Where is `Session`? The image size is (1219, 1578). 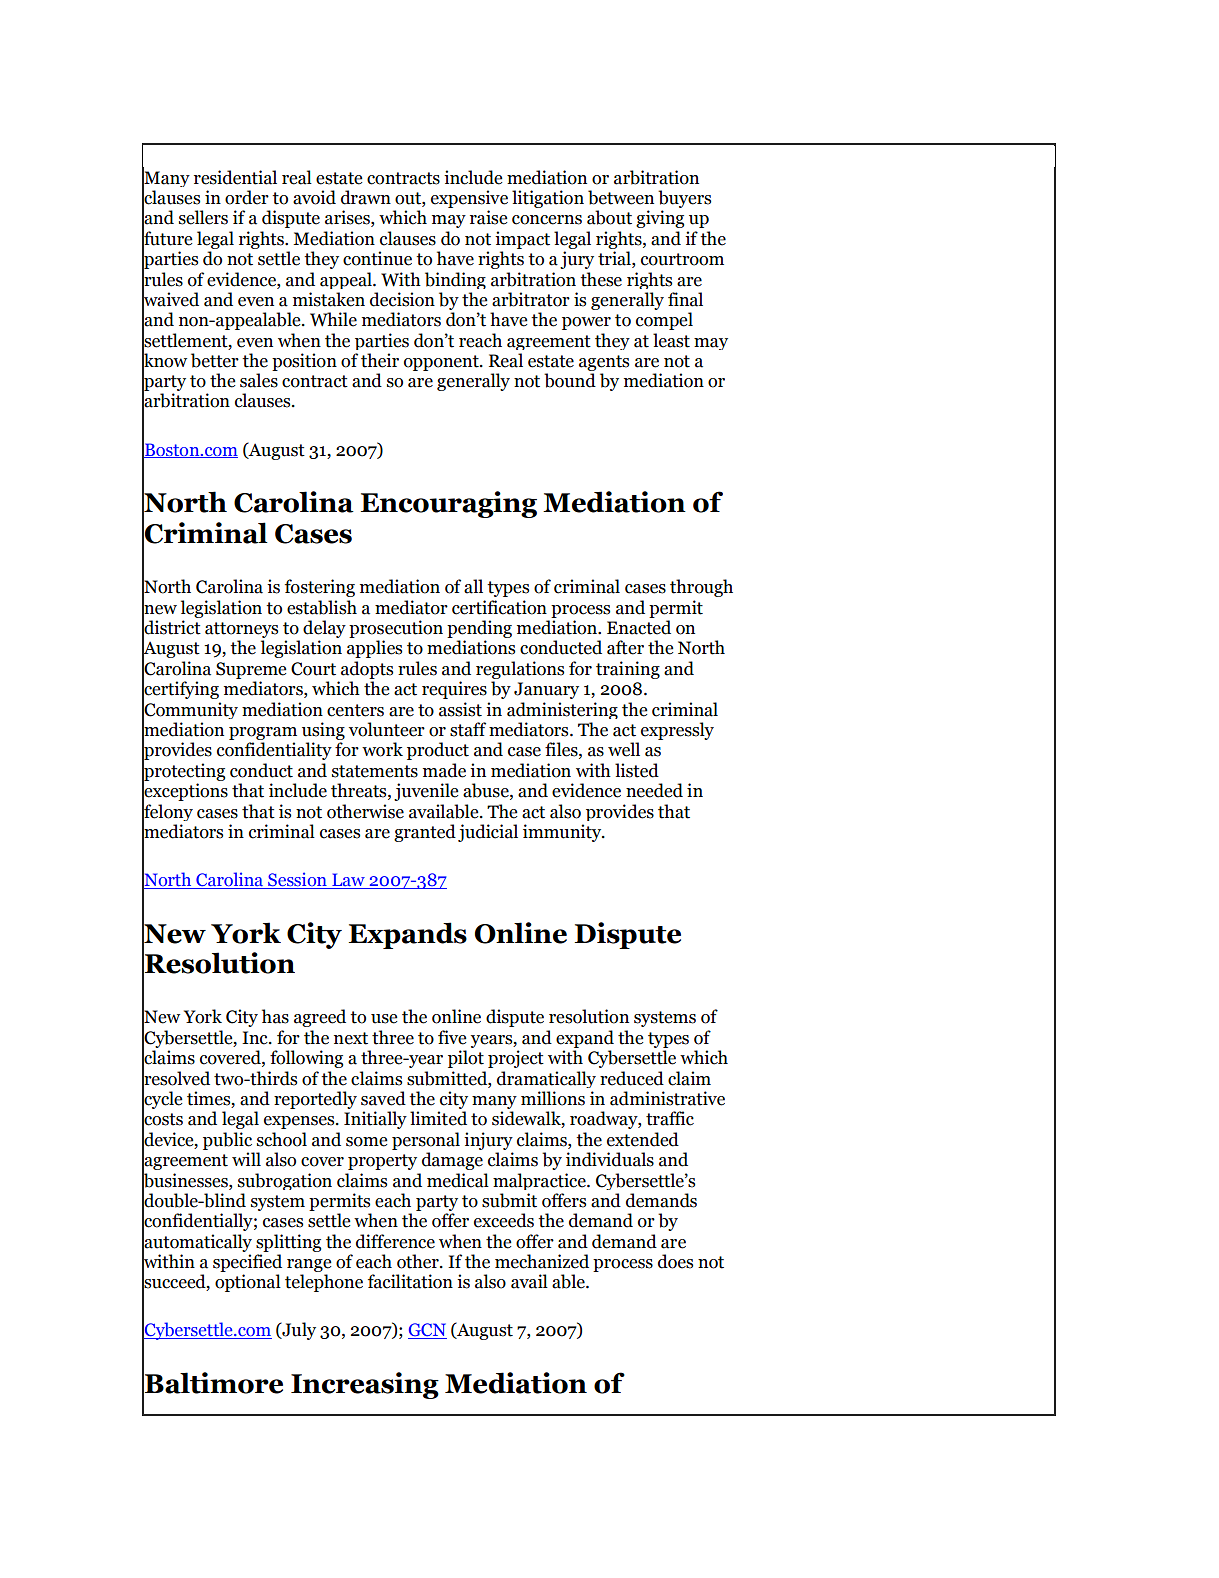
Session is located at coordinates (297, 880).
